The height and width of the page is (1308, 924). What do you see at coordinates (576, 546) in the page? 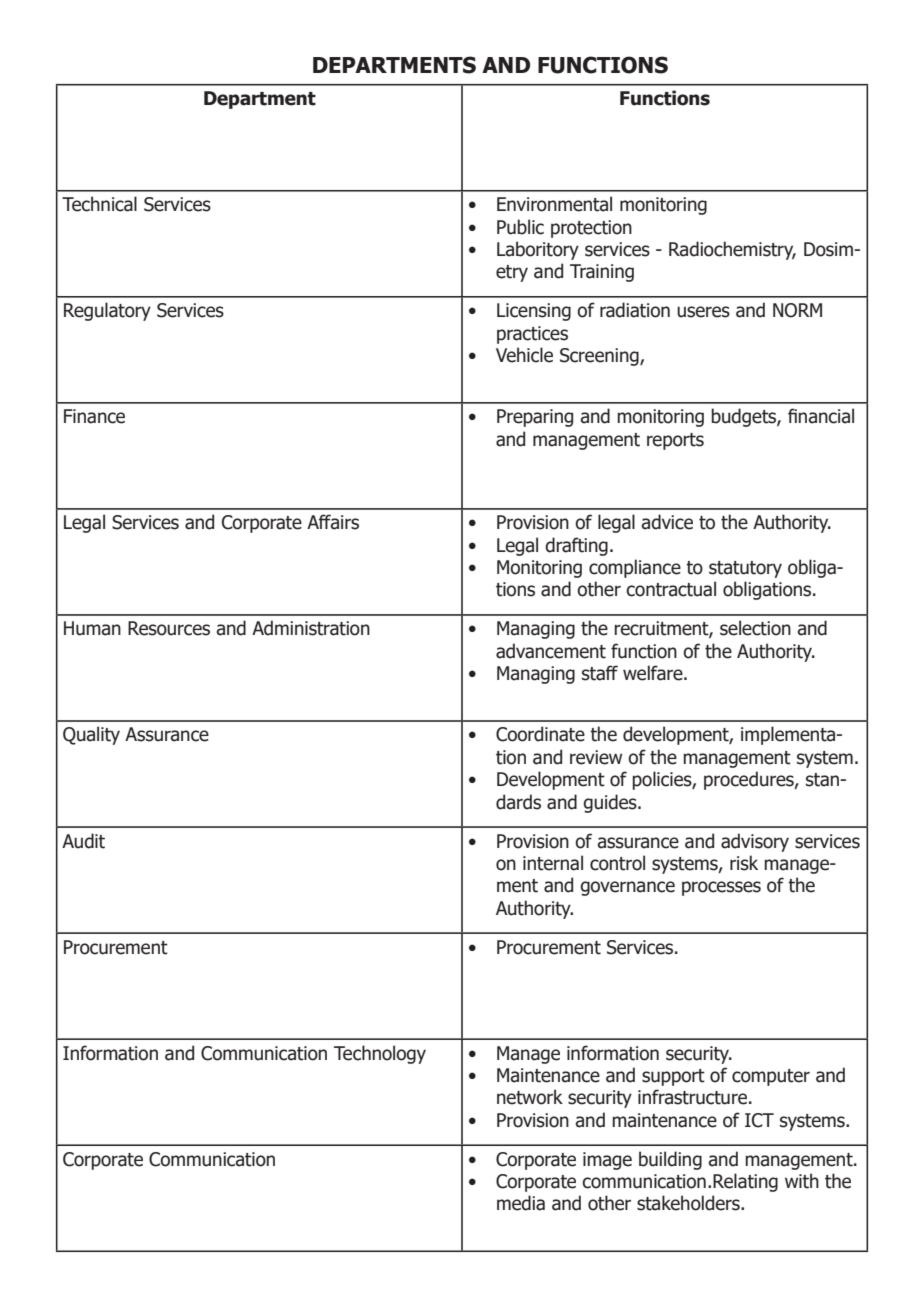
I see `drafting` at bounding box center [576, 546].
